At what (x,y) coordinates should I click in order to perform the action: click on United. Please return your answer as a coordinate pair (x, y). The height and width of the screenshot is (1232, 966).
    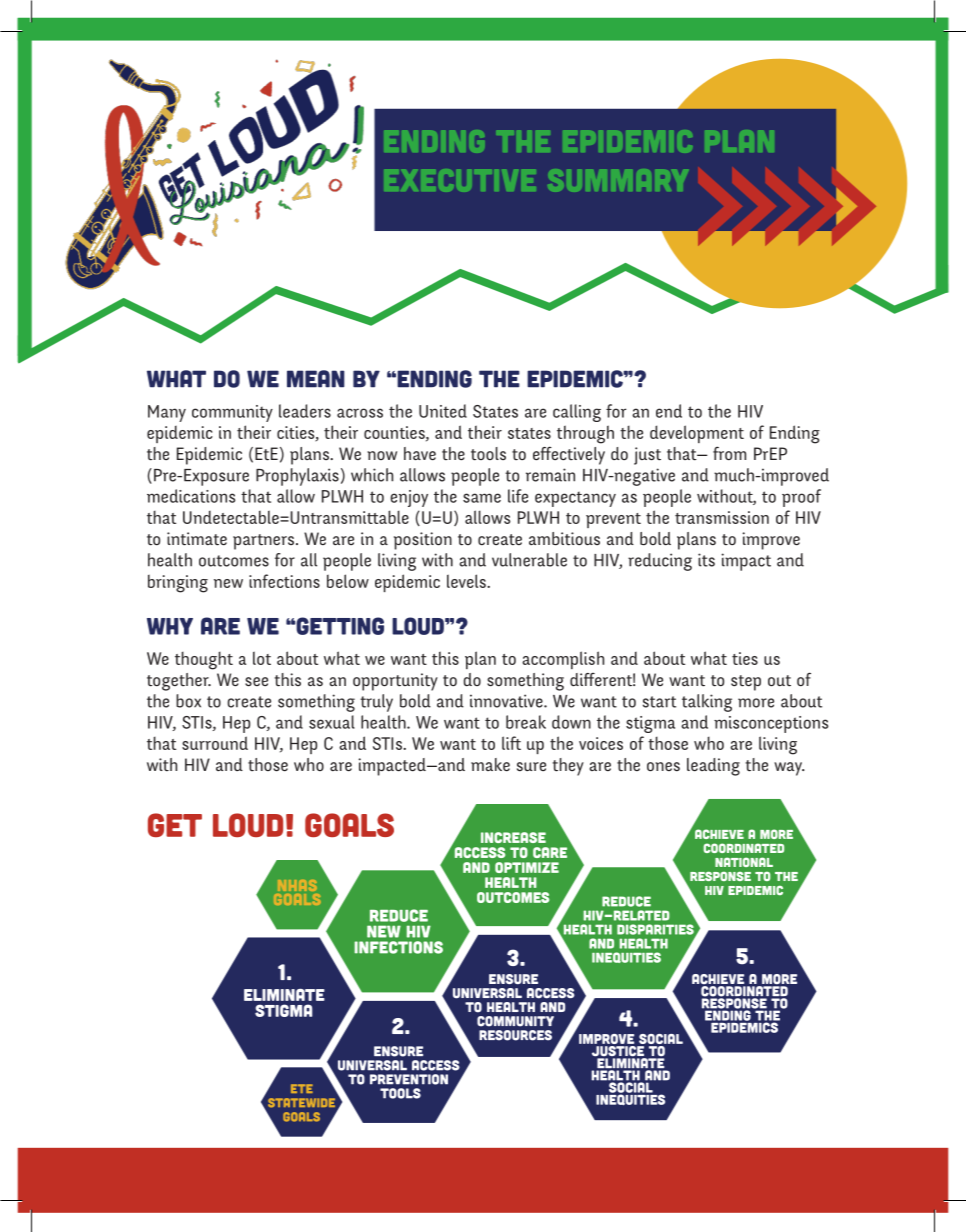
    Looking at the image, I should click on (443, 411).
